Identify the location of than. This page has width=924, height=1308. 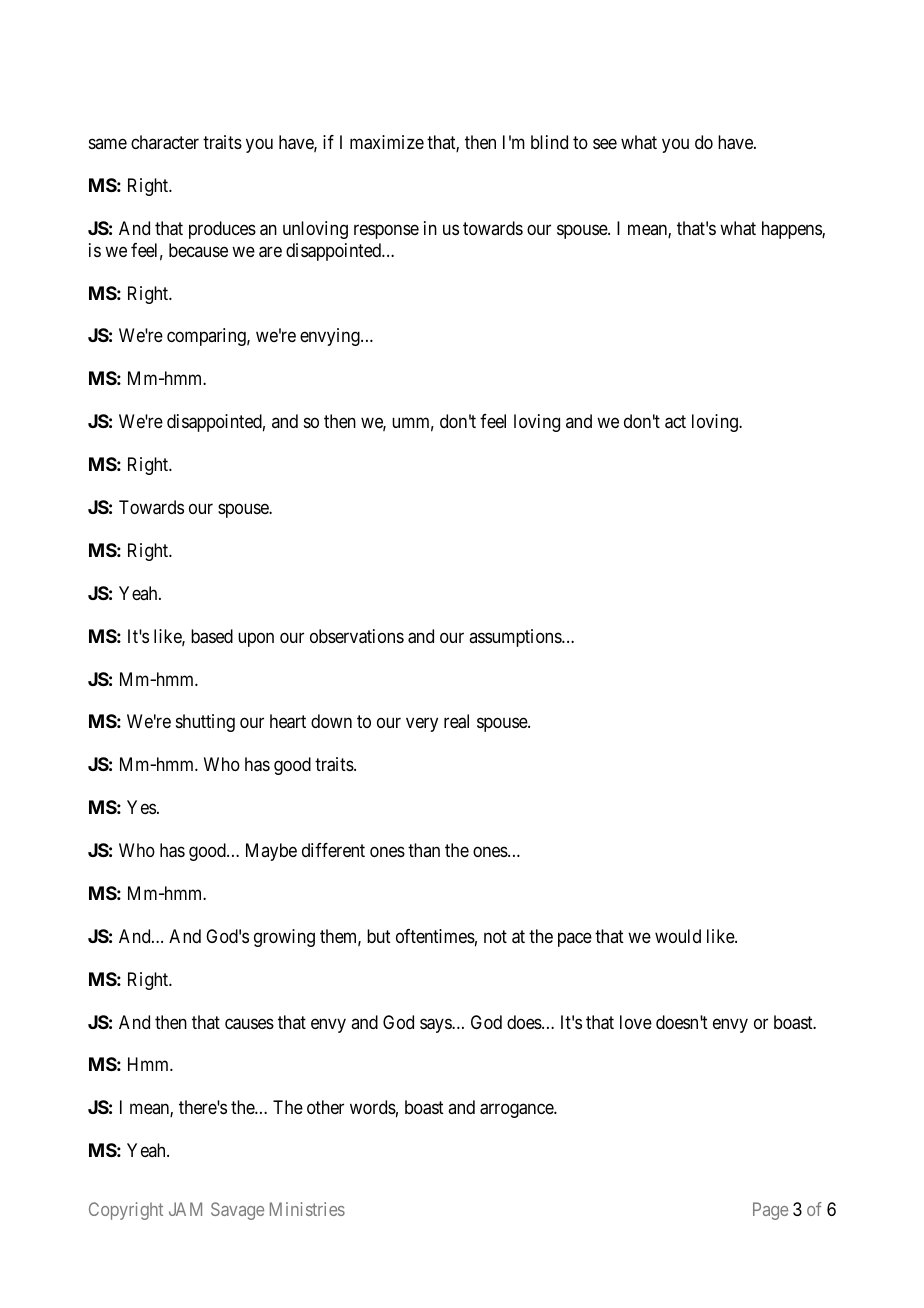
(424, 850).
